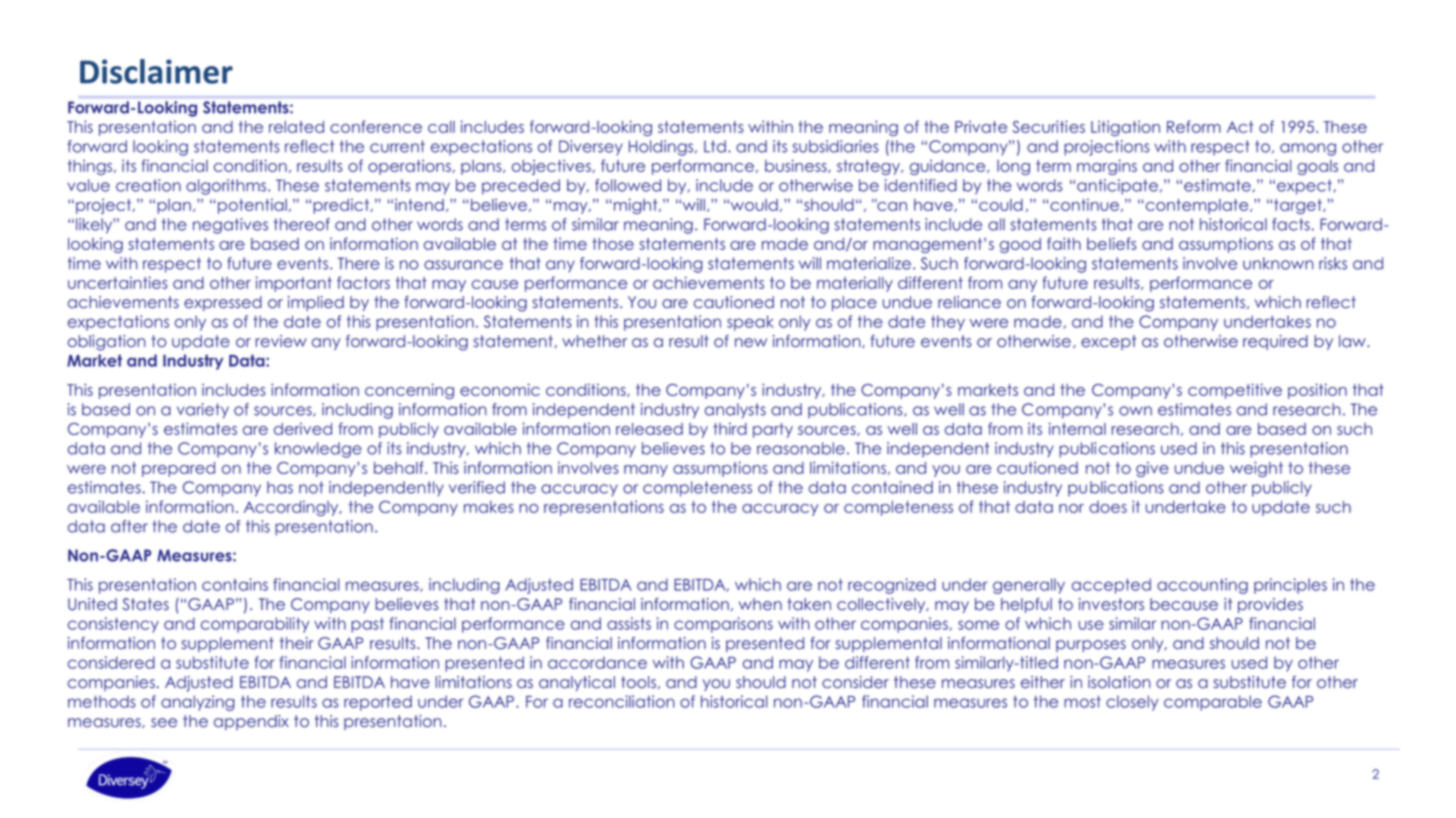  I want to click on Ltd, so click(715, 146).
